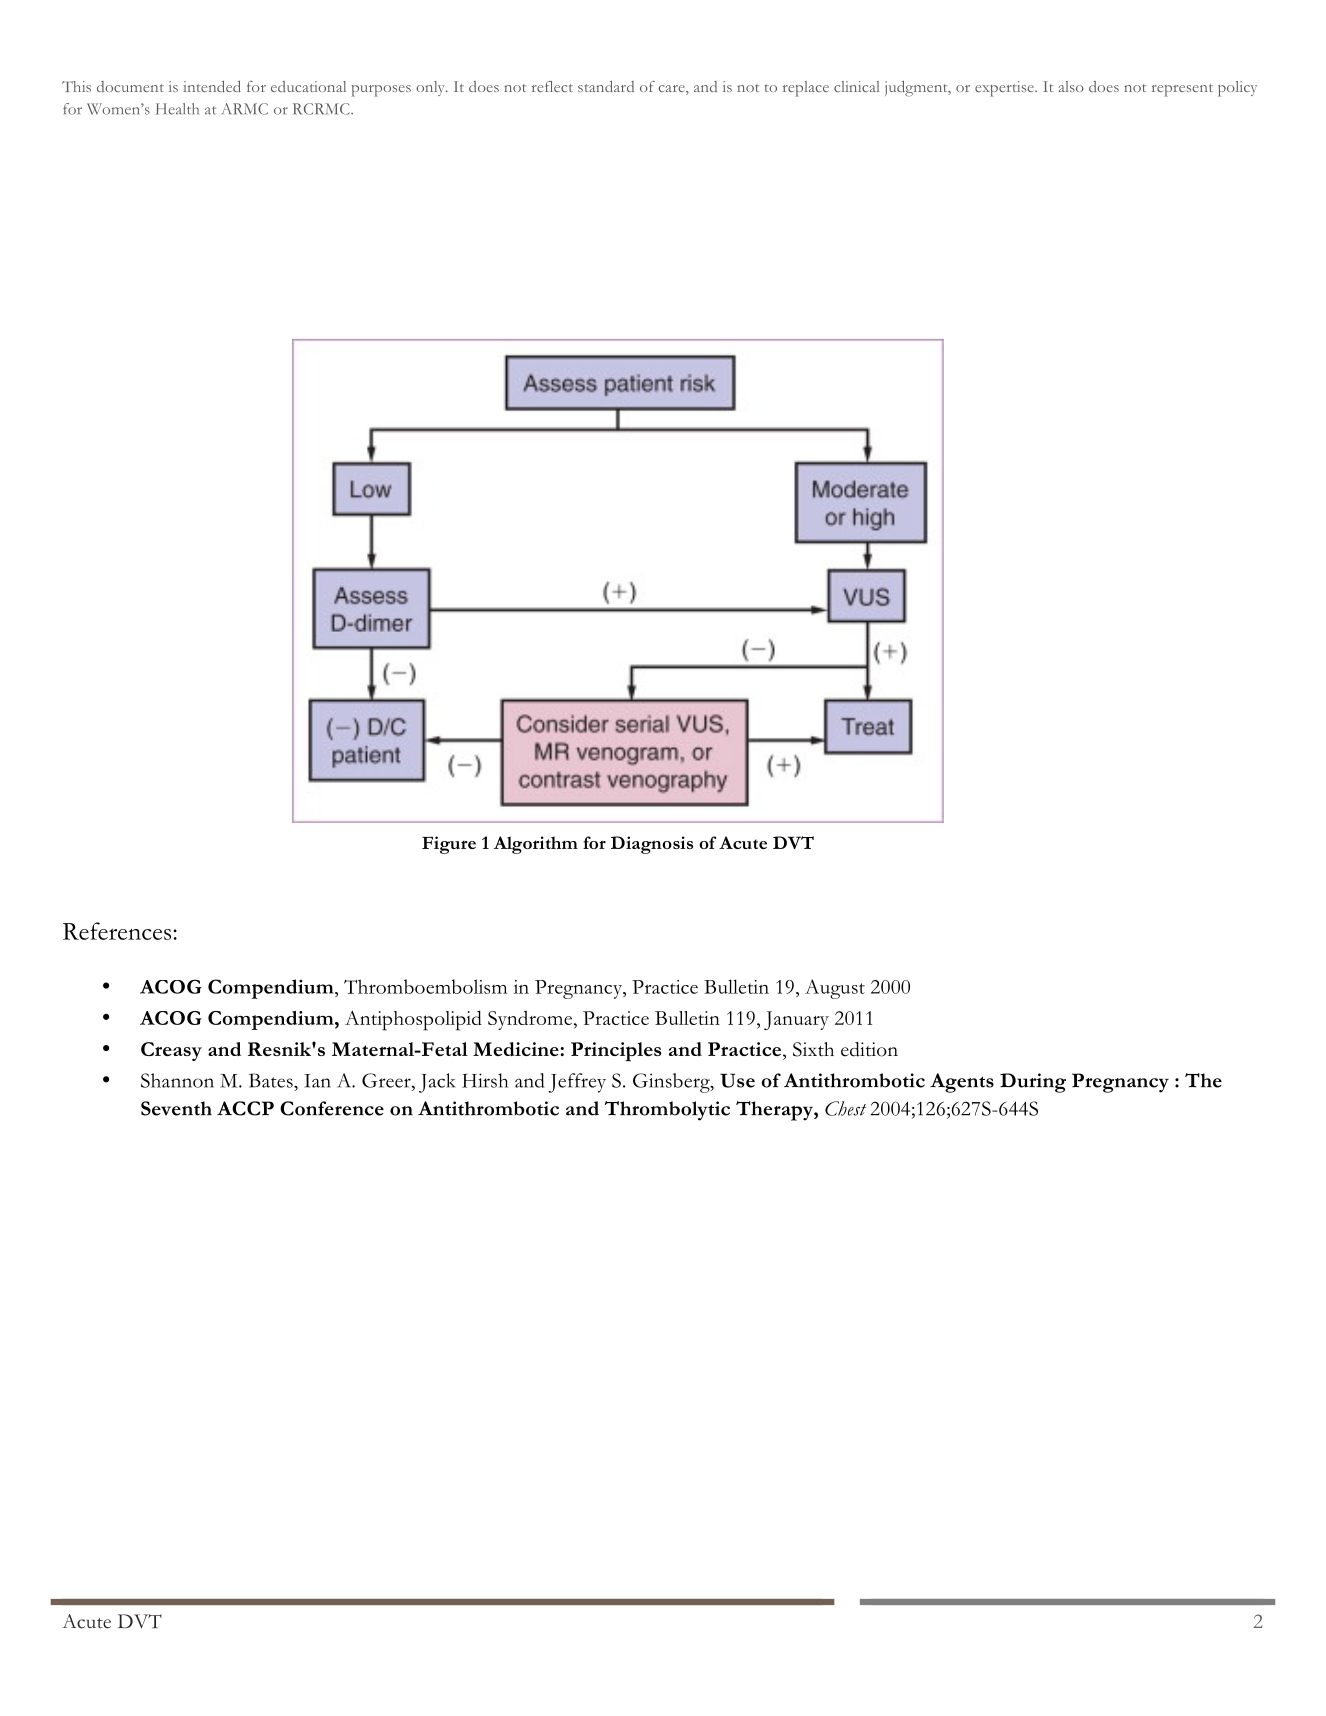  Describe the element at coordinates (652, 845) in the screenshot. I see `Diagnosis` at that location.
